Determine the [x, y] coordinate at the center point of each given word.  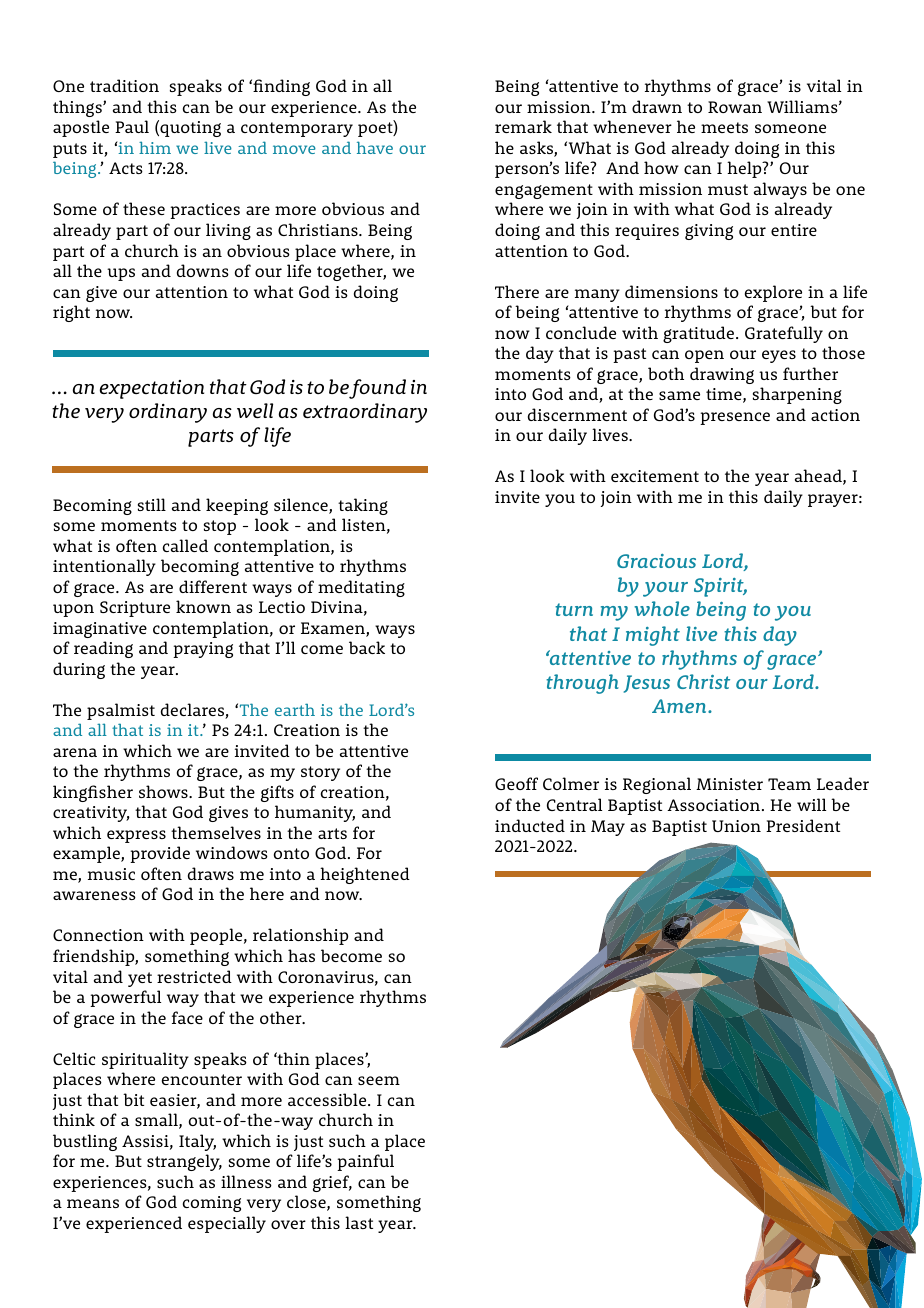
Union [736, 826]
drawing [722, 375]
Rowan [735, 107]
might [653, 636]
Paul [132, 126]
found [377, 389]
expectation [152, 389]
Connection [98, 935]
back [367, 647]
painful [365, 1162]
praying [203, 650]
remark [523, 126]
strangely [184, 1162]
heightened [365, 875]
